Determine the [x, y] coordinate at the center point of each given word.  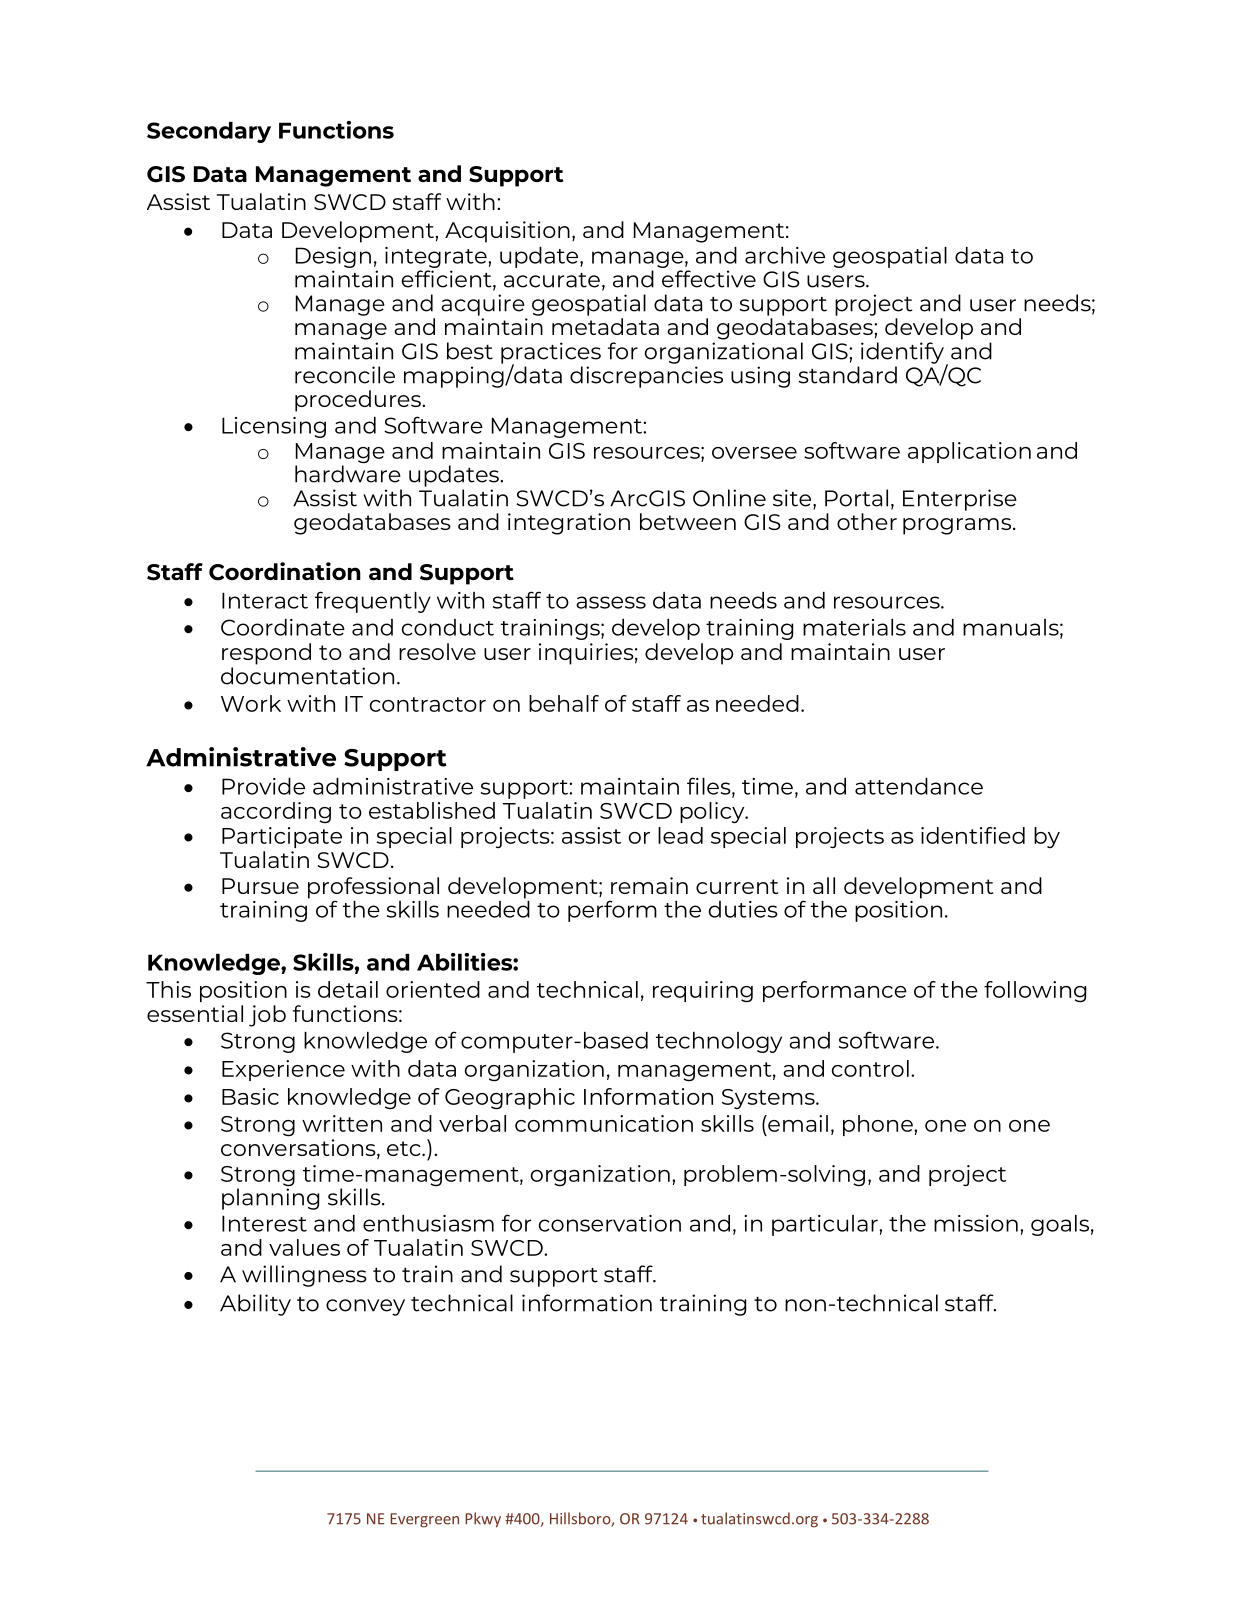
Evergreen [424, 1520]
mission [976, 1223]
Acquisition [507, 232]
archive [785, 255]
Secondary [209, 132]
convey [365, 1307]
